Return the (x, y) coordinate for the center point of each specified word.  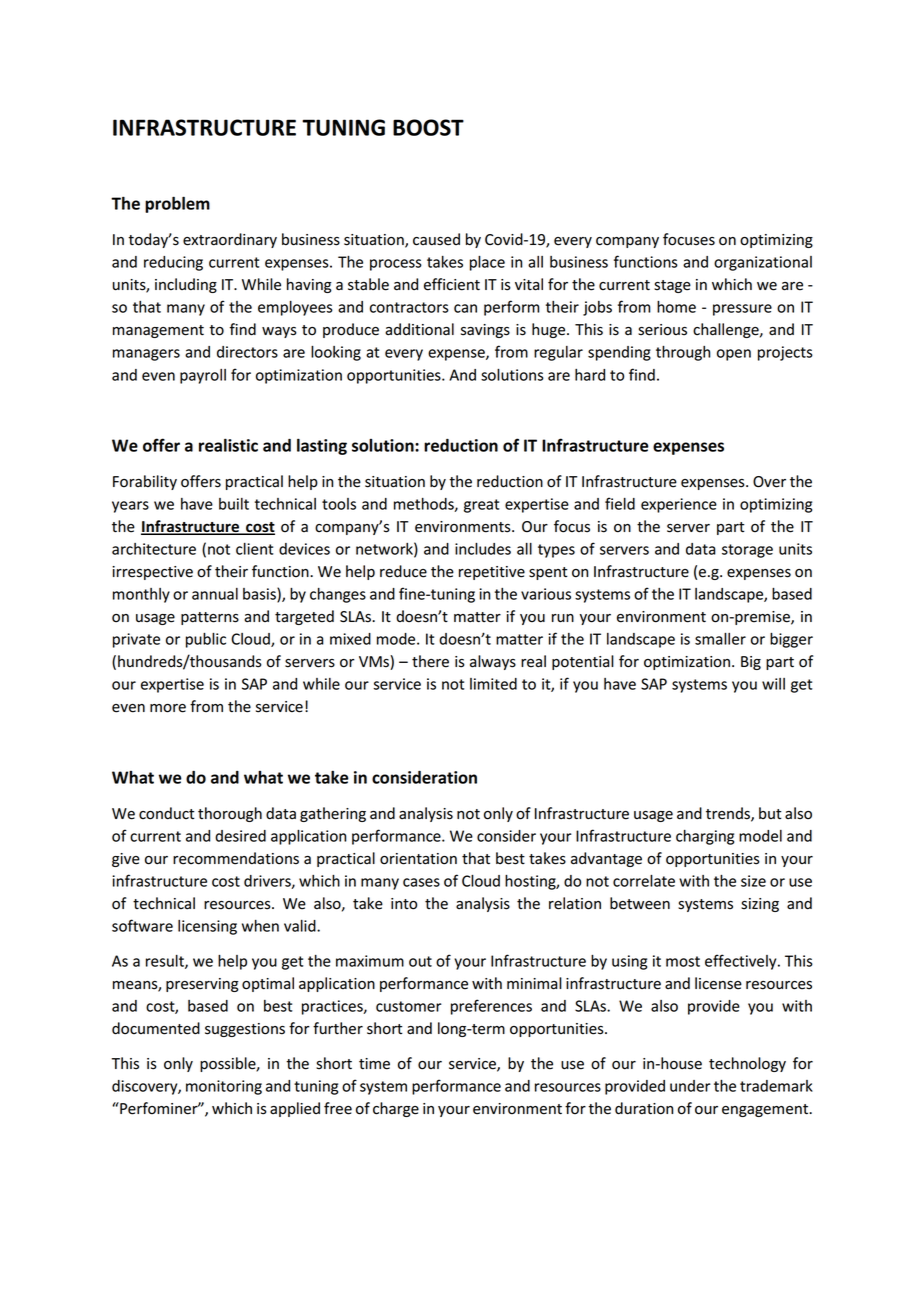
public (206, 640)
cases (421, 882)
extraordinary (230, 240)
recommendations (236, 858)
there (430, 661)
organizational (763, 263)
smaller (720, 639)
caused (436, 239)
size (753, 881)
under (690, 1086)
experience (679, 505)
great (481, 506)
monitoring (224, 1087)
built (234, 504)
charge (396, 1109)
